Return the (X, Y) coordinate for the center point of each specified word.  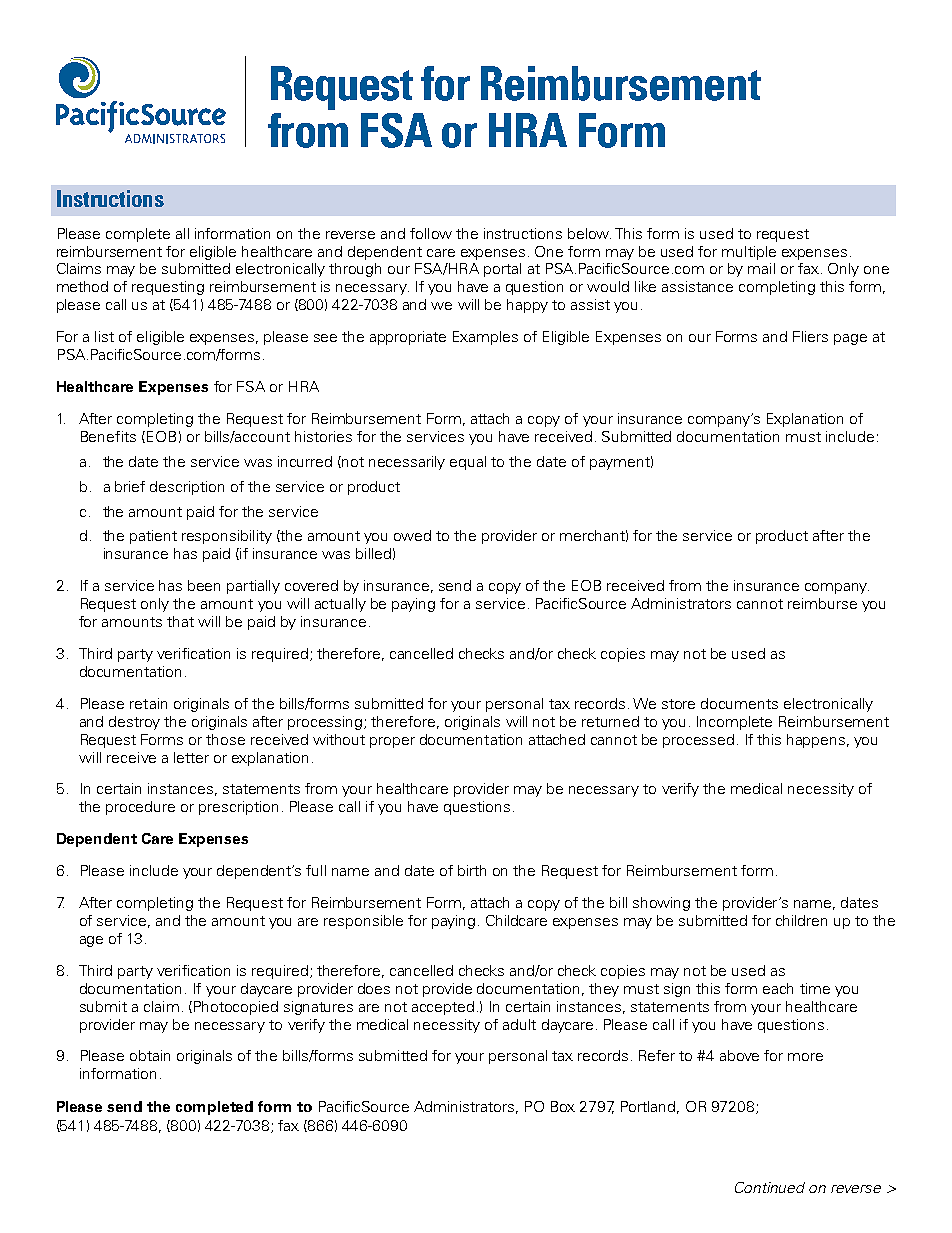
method (82, 286)
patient (153, 537)
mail (761, 268)
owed (412, 535)
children (801, 920)
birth (472, 870)
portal (502, 270)
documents (739, 703)
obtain (150, 1055)
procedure (140, 808)
